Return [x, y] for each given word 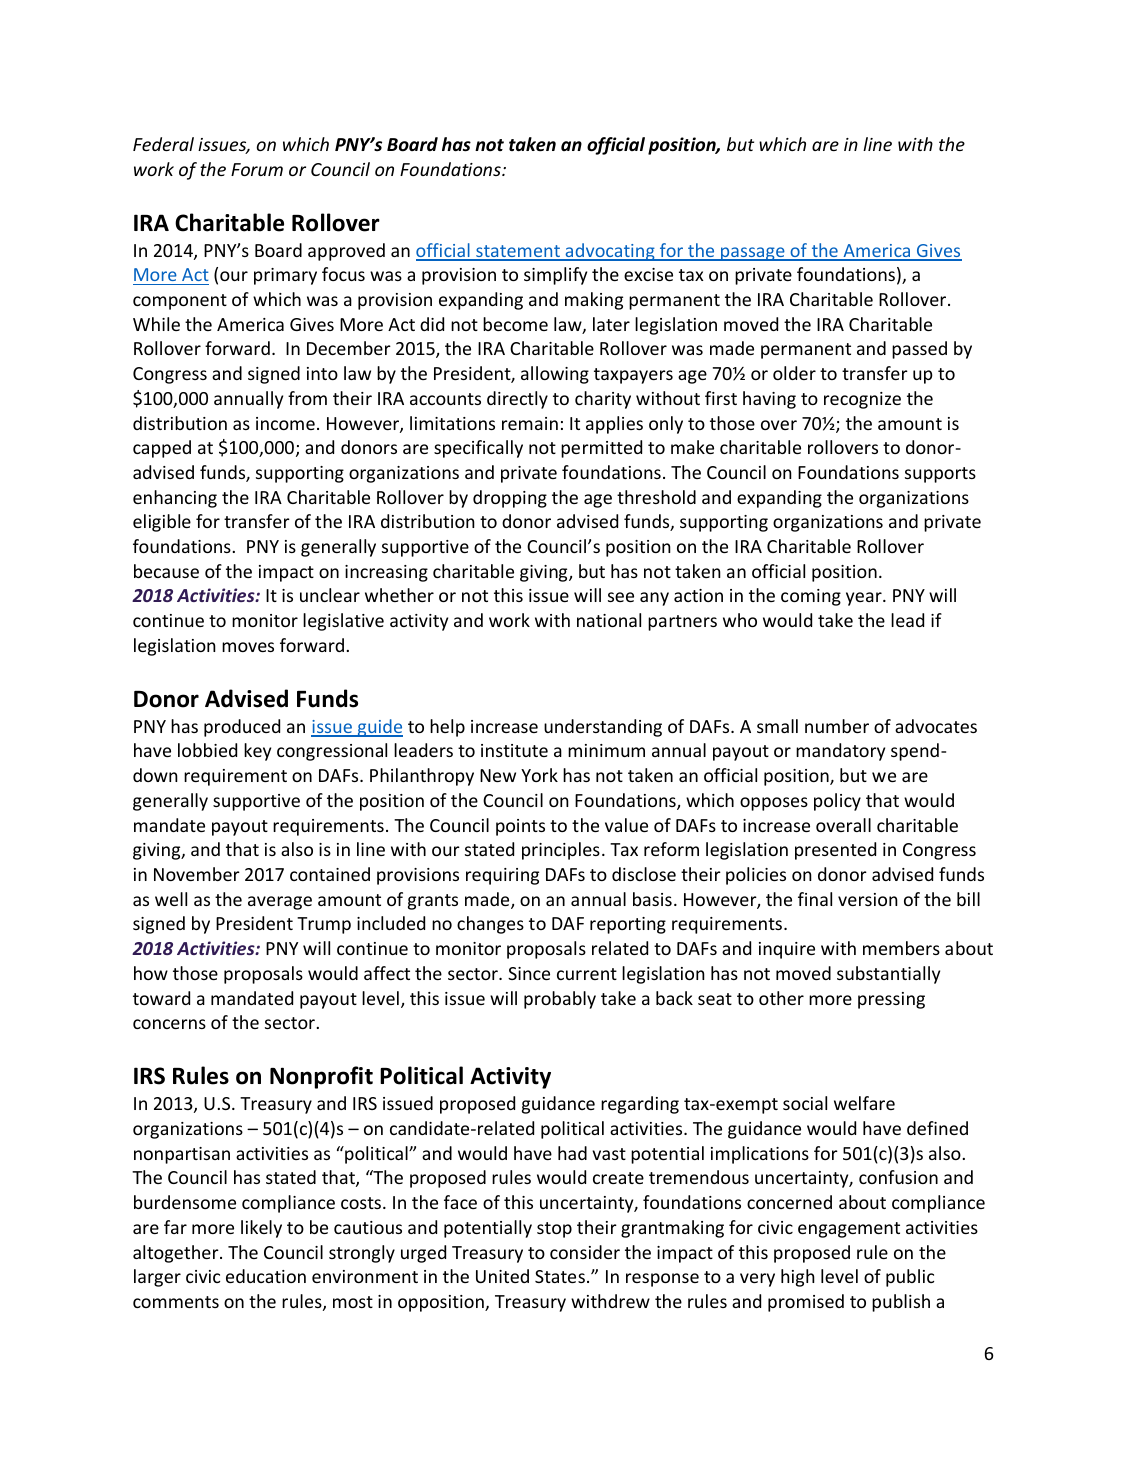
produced [242, 728]
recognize [862, 400]
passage [753, 254]
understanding [603, 728]
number [837, 726]
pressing [891, 1000]
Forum [257, 169]
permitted [601, 449]
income [285, 423]
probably [560, 1000]
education [266, 1276]
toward [161, 998]
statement [518, 252]
